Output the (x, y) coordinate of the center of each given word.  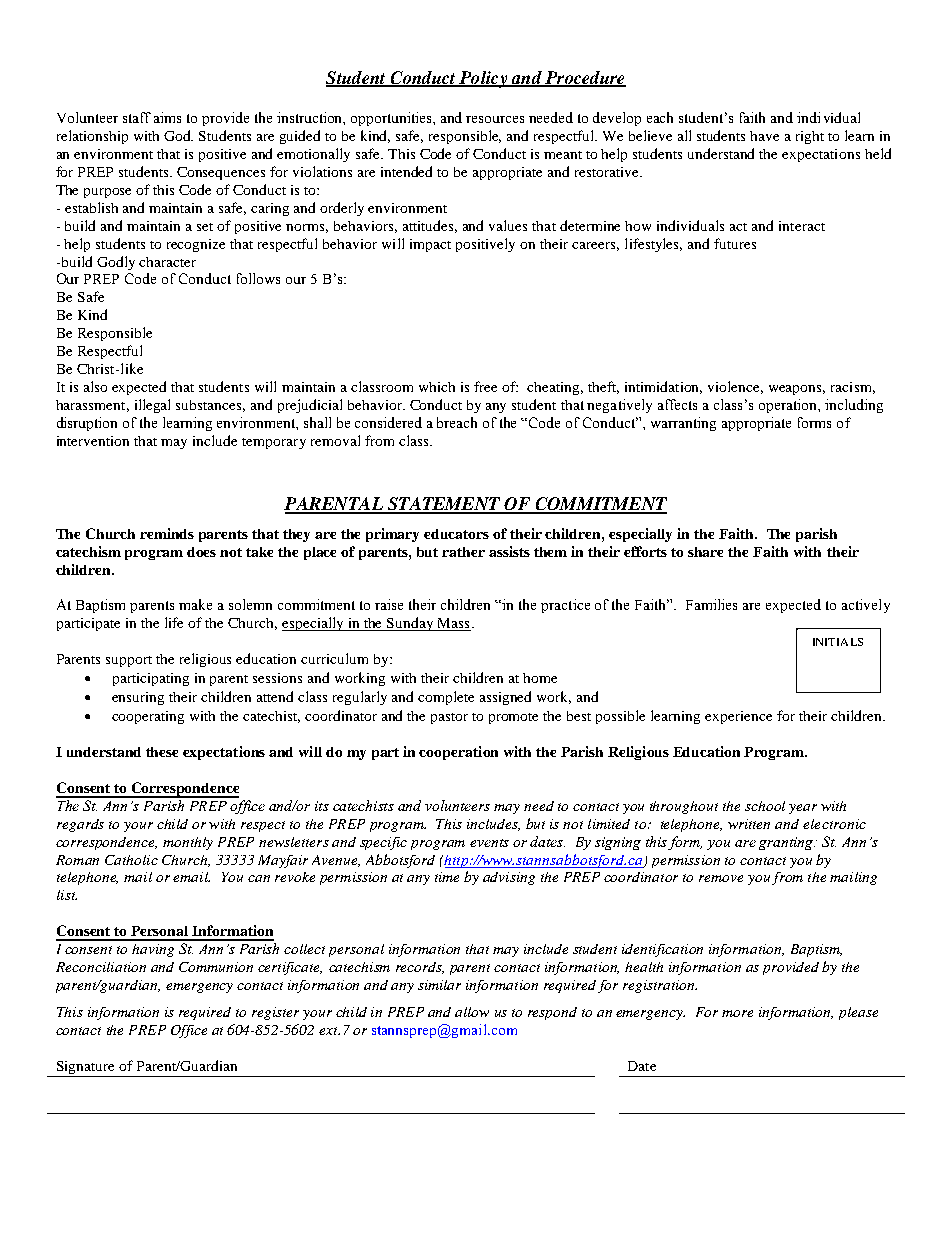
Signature (85, 1067)
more (737, 1013)
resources (495, 119)
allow (472, 1012)
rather (463, 552)
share (705, 552)
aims (167, 117)
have (764, 136)
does (201, 552)
